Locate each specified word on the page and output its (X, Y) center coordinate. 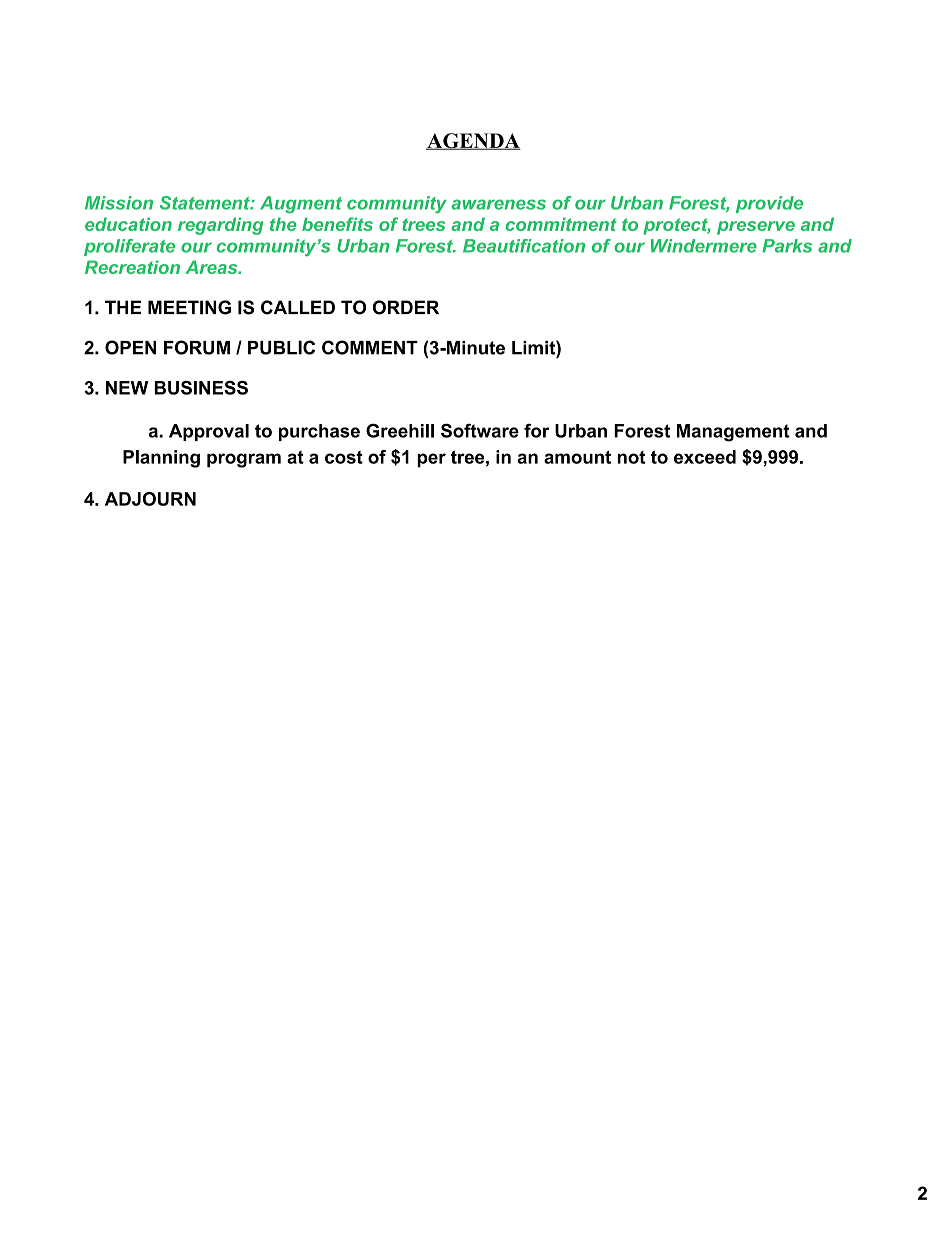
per (431, 460)
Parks (787, 246)
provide (769, 204)
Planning (161, 459)
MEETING (189, 307)
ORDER (406, 307)
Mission (119, 203)
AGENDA (473, 141)
